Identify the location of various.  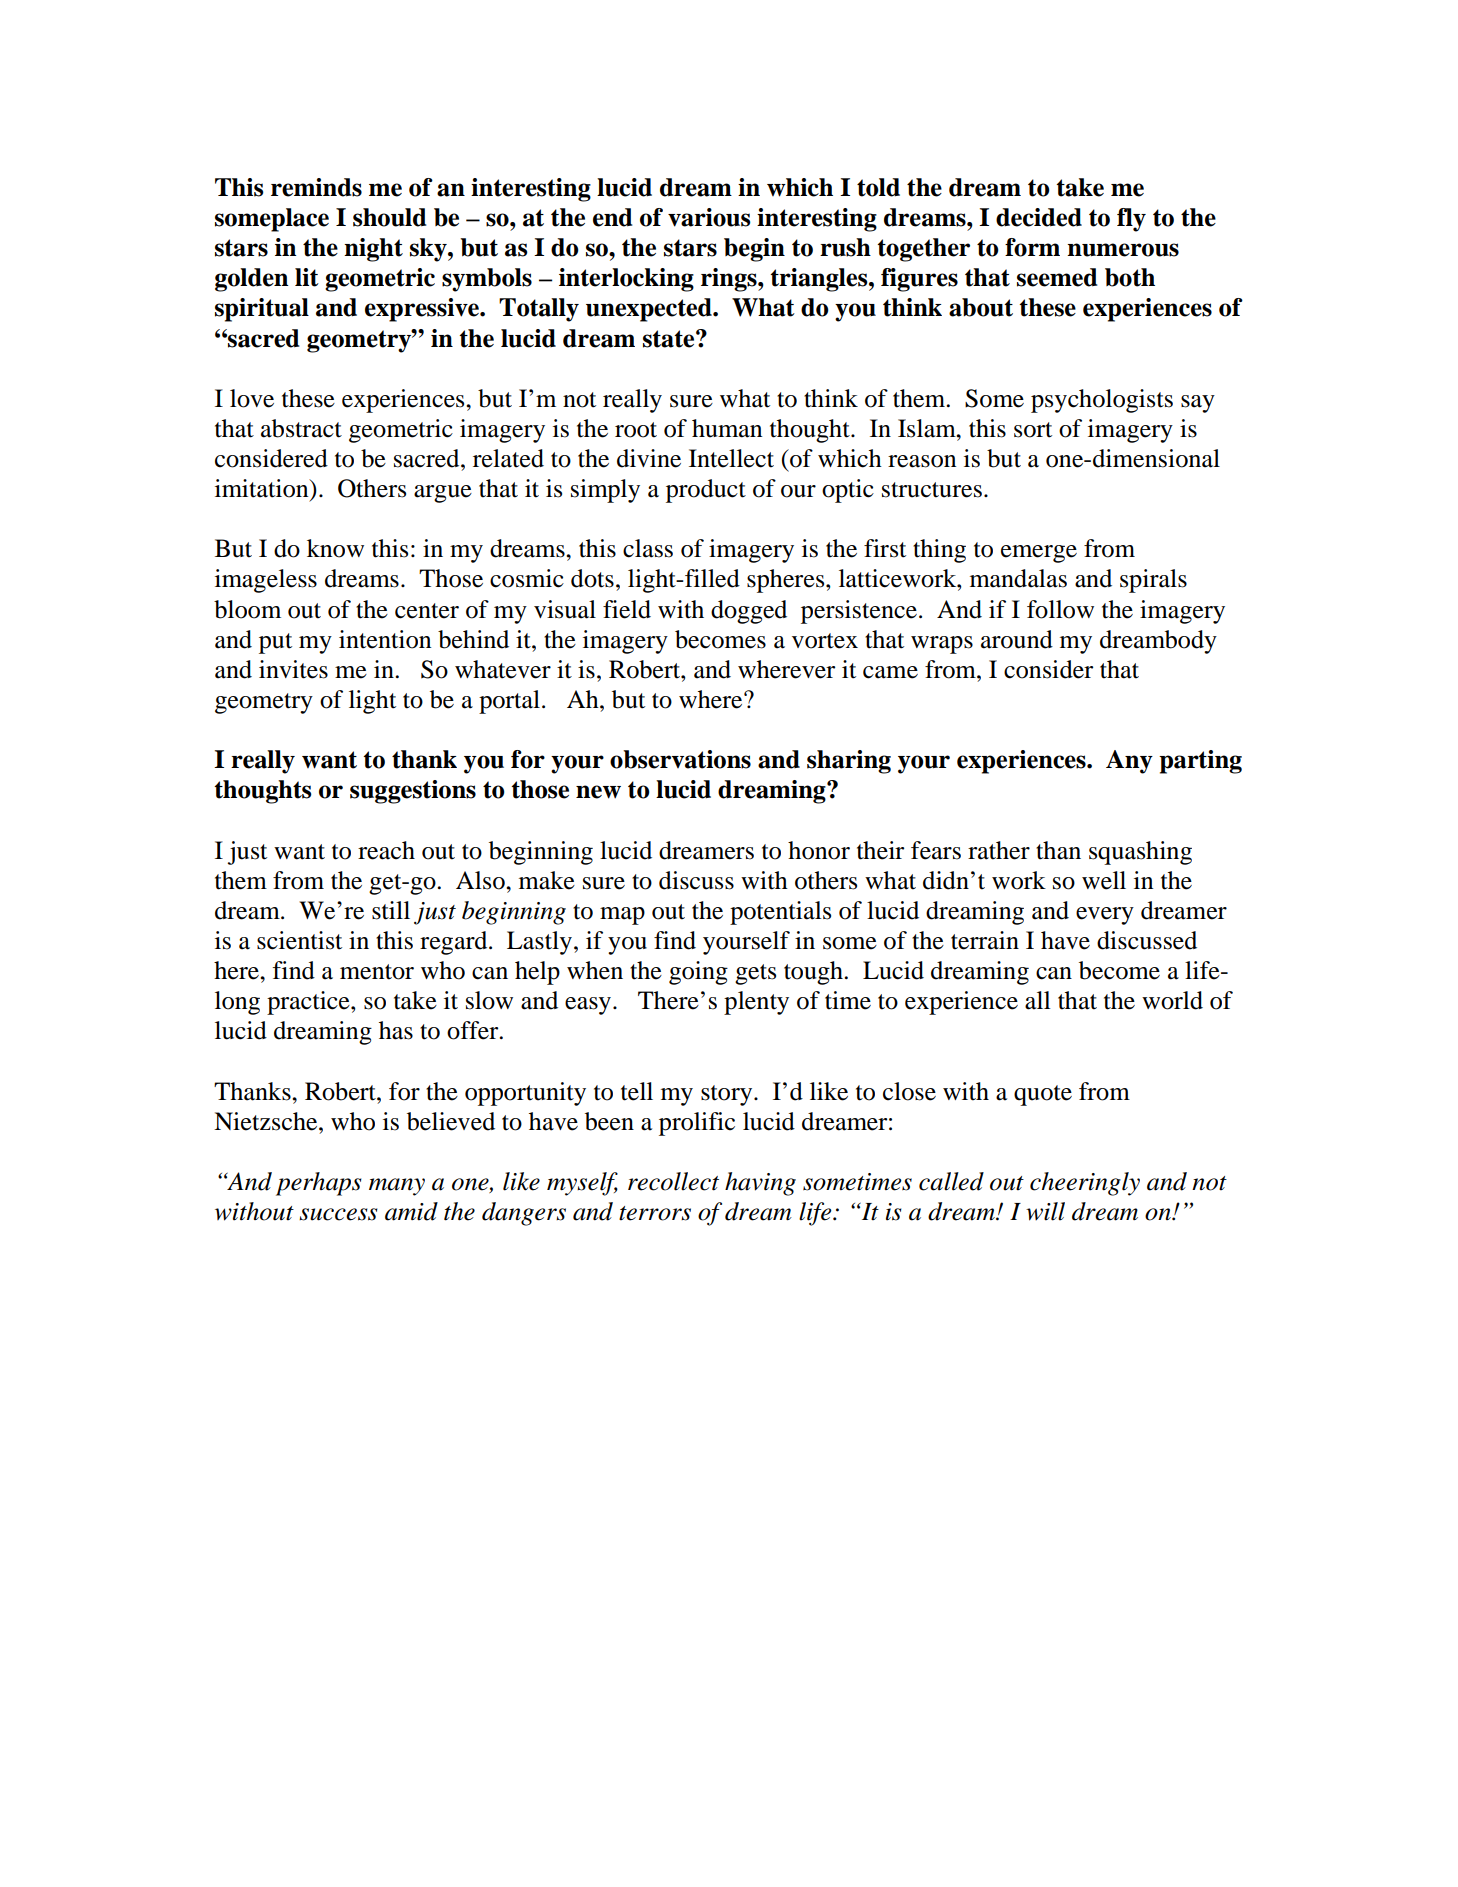
(709, 217).
